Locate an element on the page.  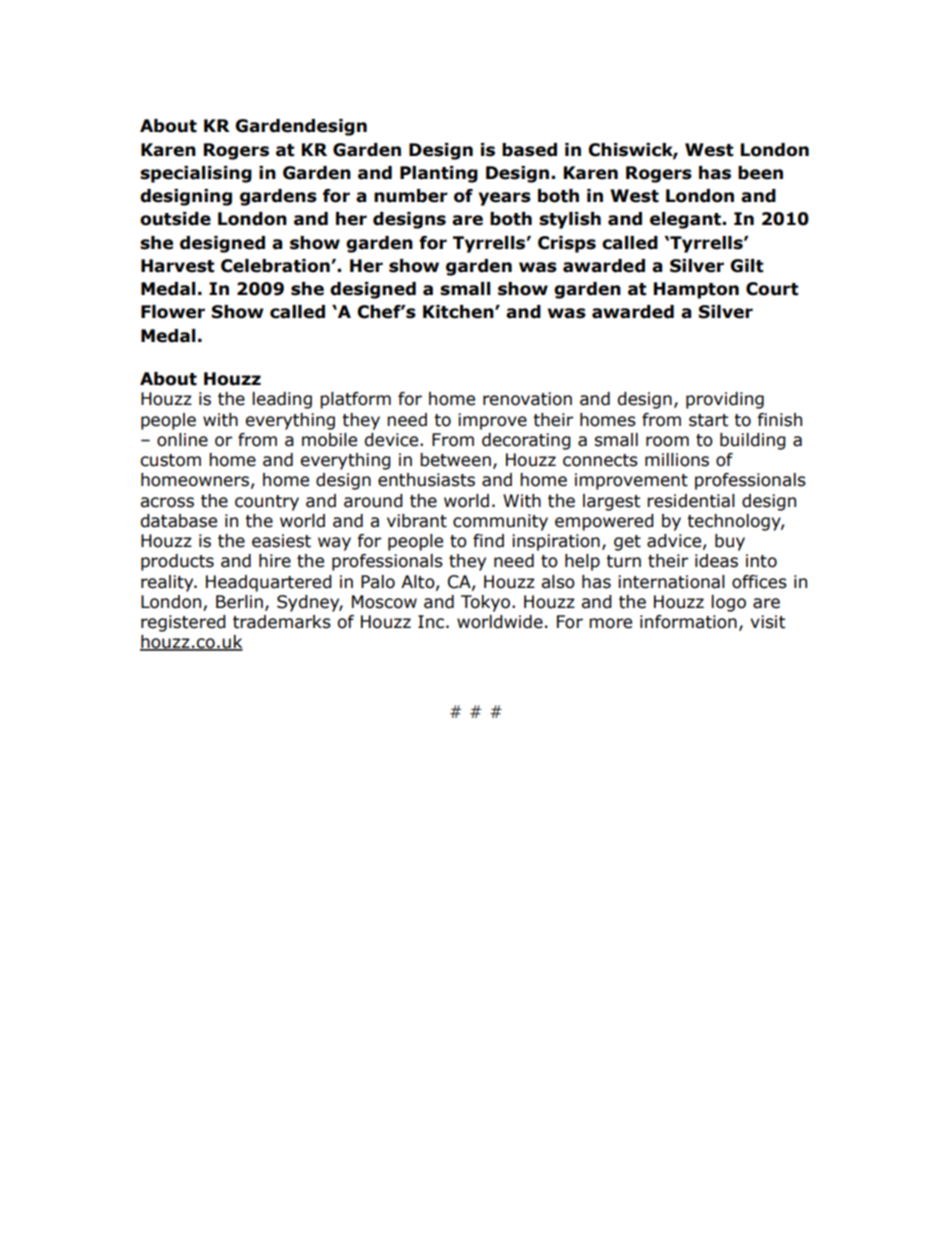
Flower is located at coordinates (173, 312).
